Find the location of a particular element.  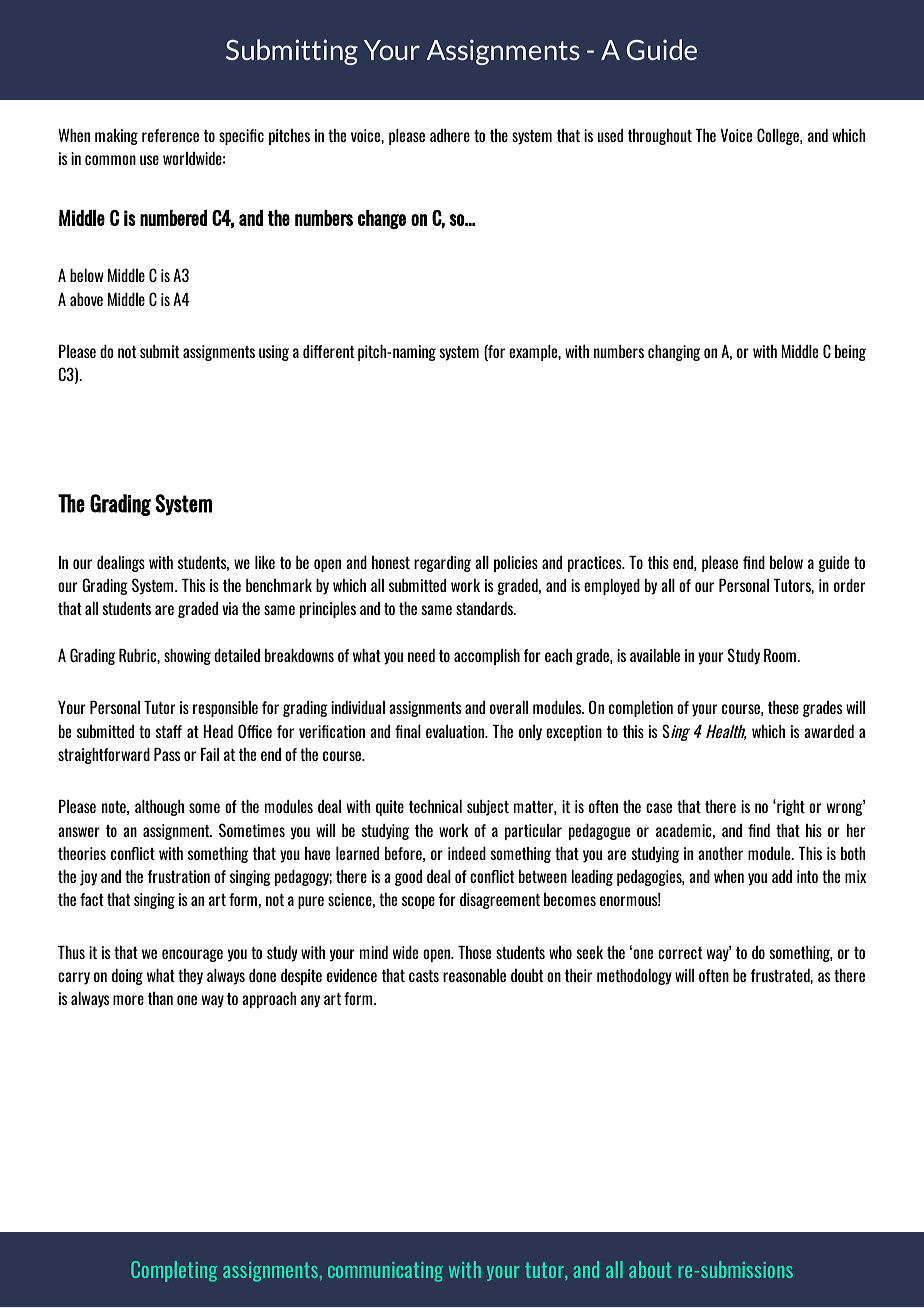

about is located at coordinates (650, 1269).
